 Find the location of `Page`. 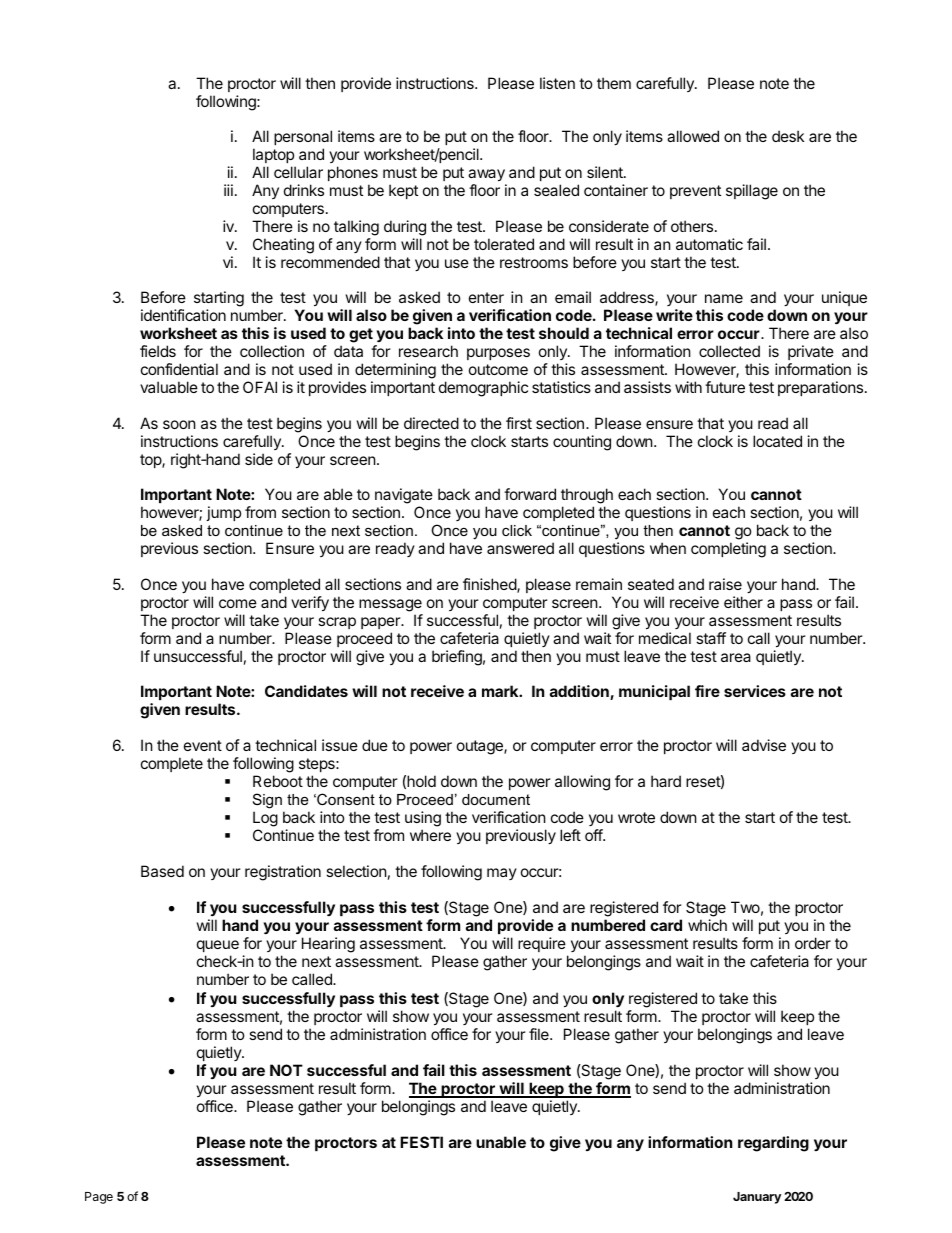

Page is located at coordinates (99, 1198).
